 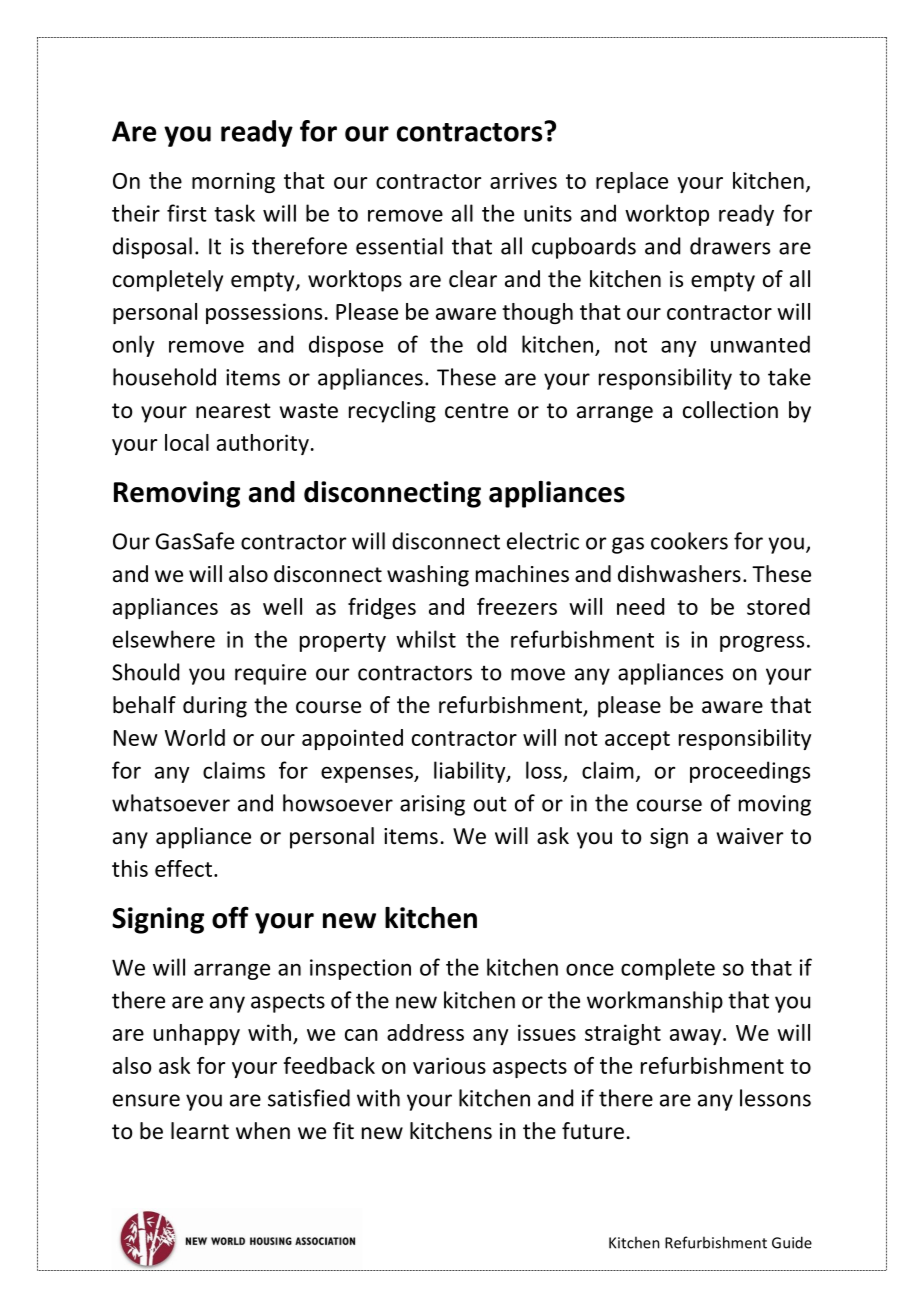 What do you see at coordinates (187, 442) in the screenshot?
I see `local` at bounding box center [187, 442].
